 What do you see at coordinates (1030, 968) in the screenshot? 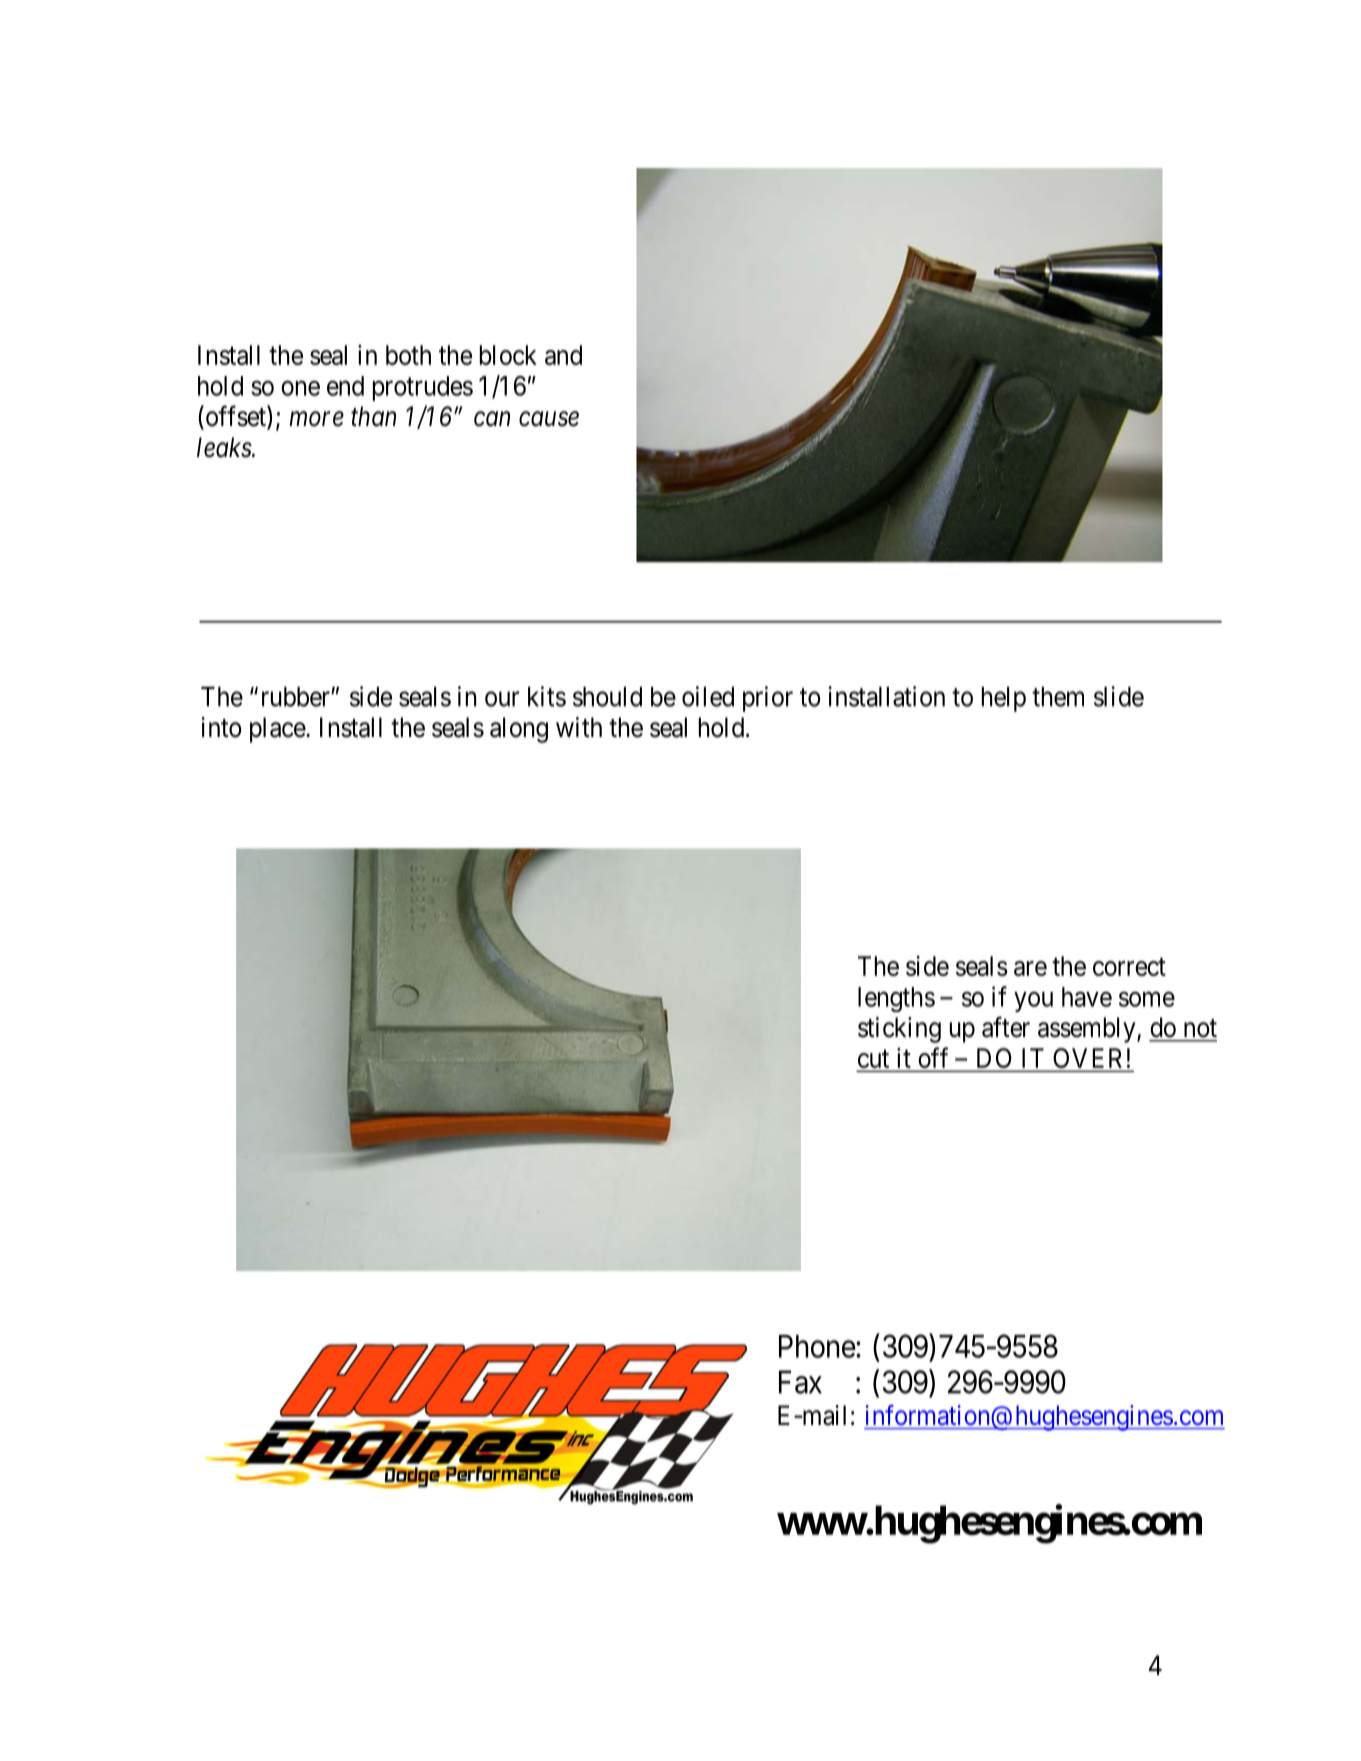
I see `are` at bounding box center [1030, 968].
